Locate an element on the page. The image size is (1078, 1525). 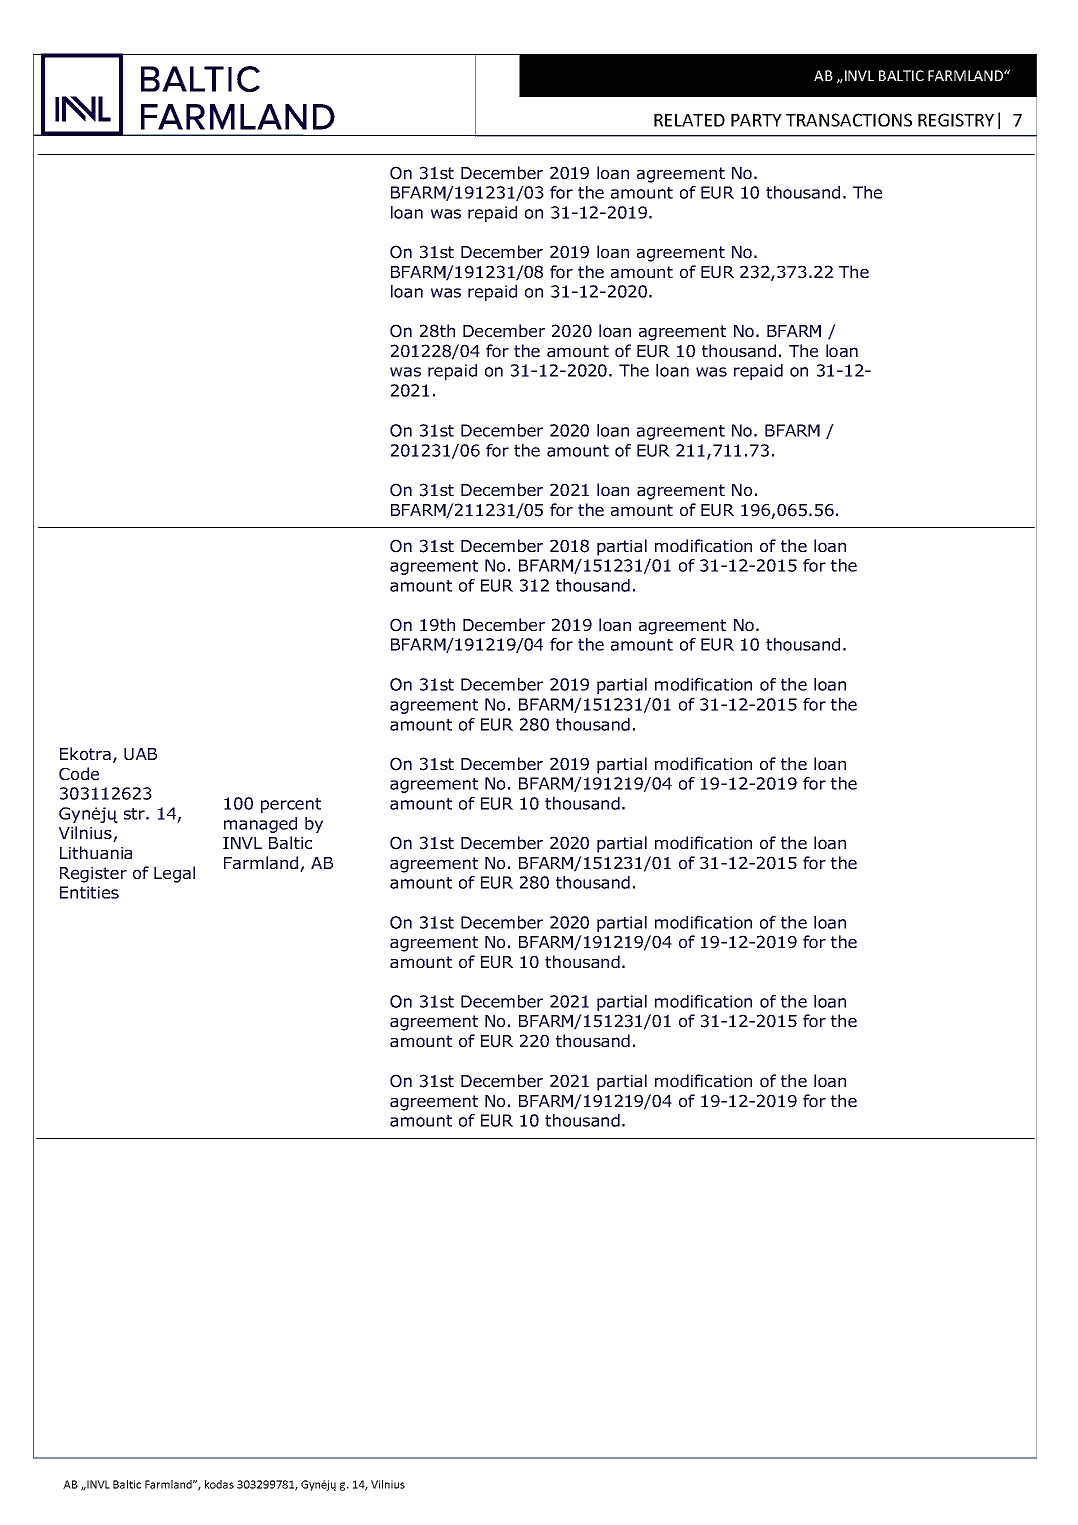
TRANSACTIONS is located at coordinates (849, 120).
